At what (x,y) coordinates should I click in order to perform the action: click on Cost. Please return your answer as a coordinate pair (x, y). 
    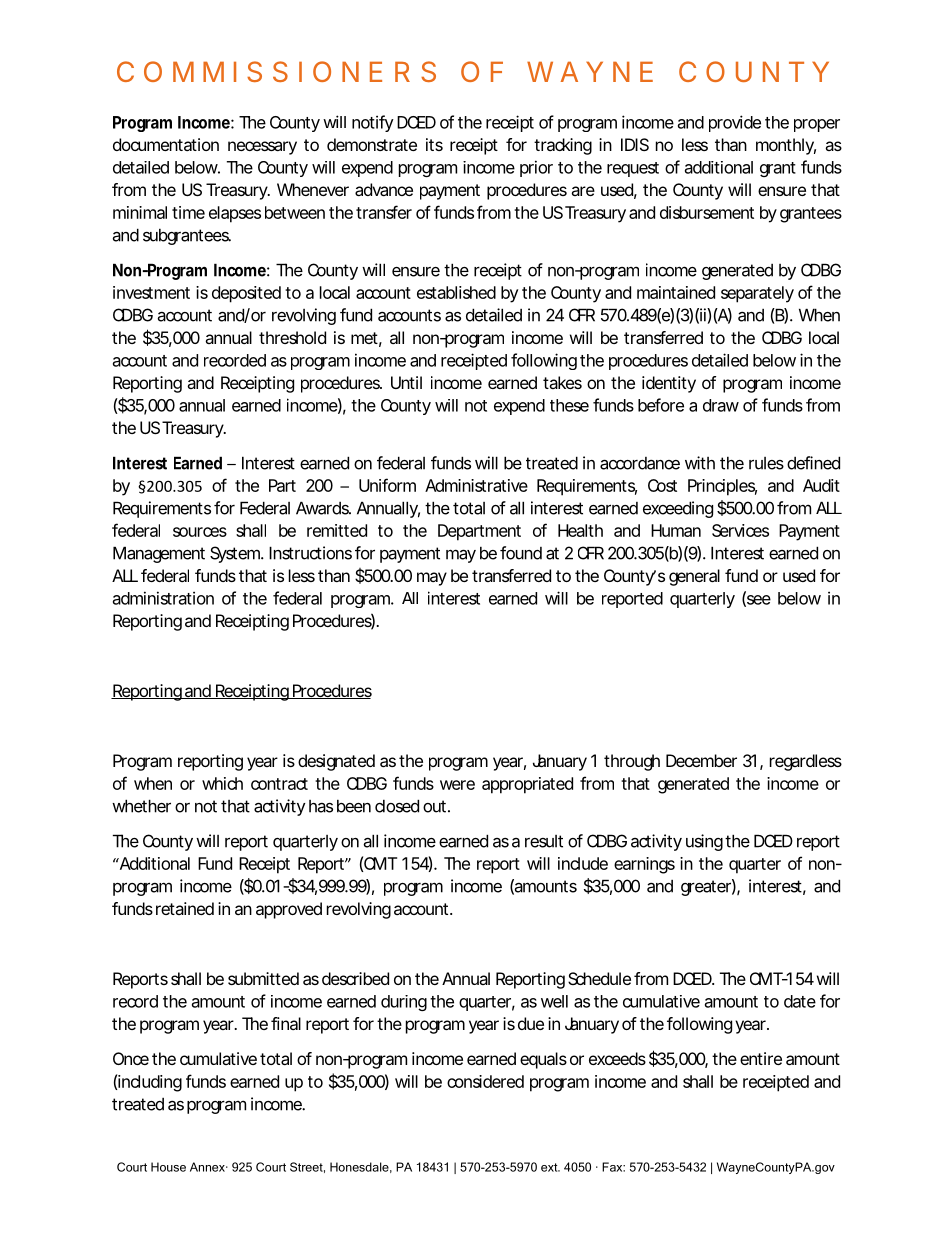
    Looking at the image, I should click on (662, 485).
